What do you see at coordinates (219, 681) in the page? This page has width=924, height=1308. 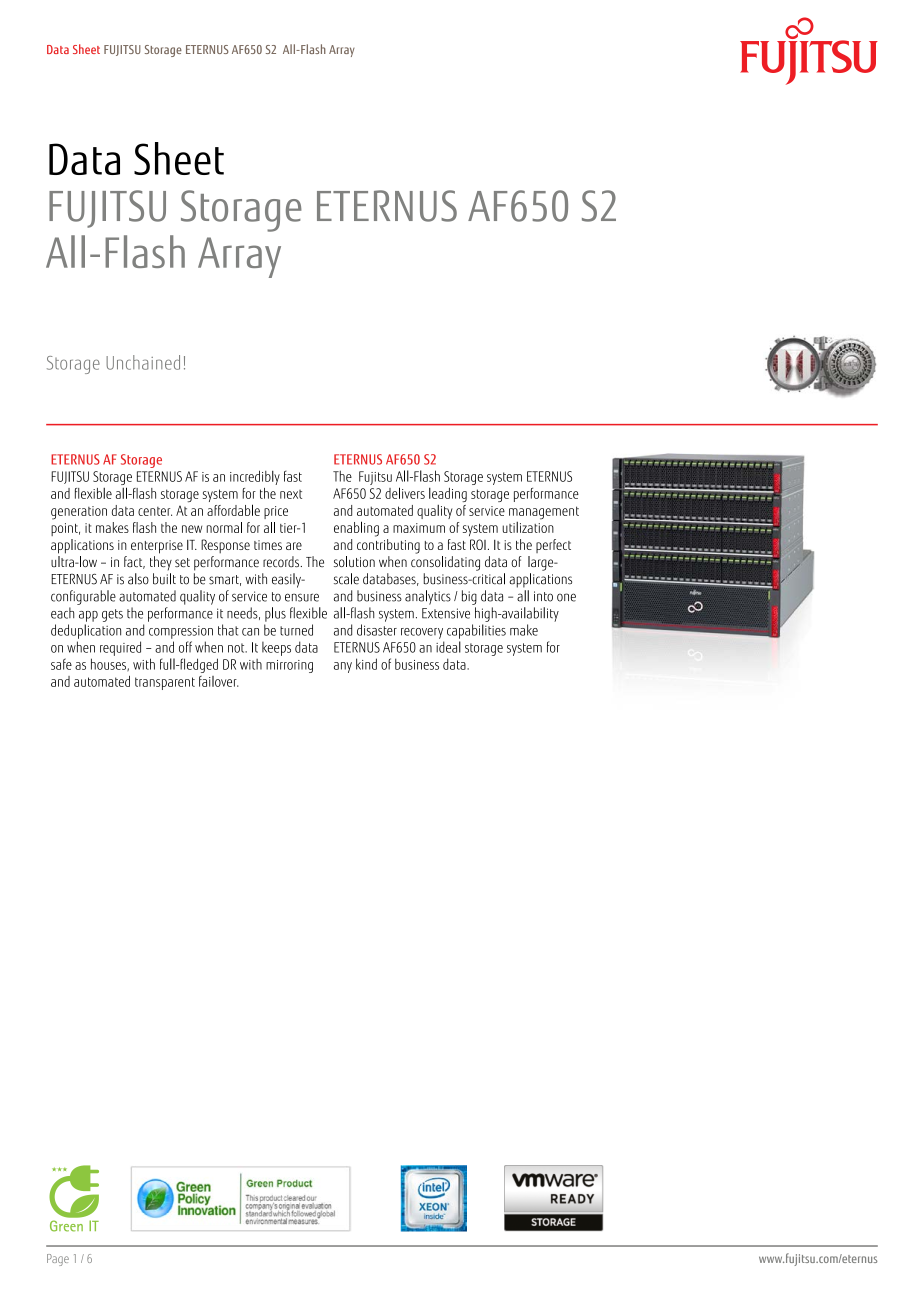 I see `failover` at bounding box center [219, 681].
